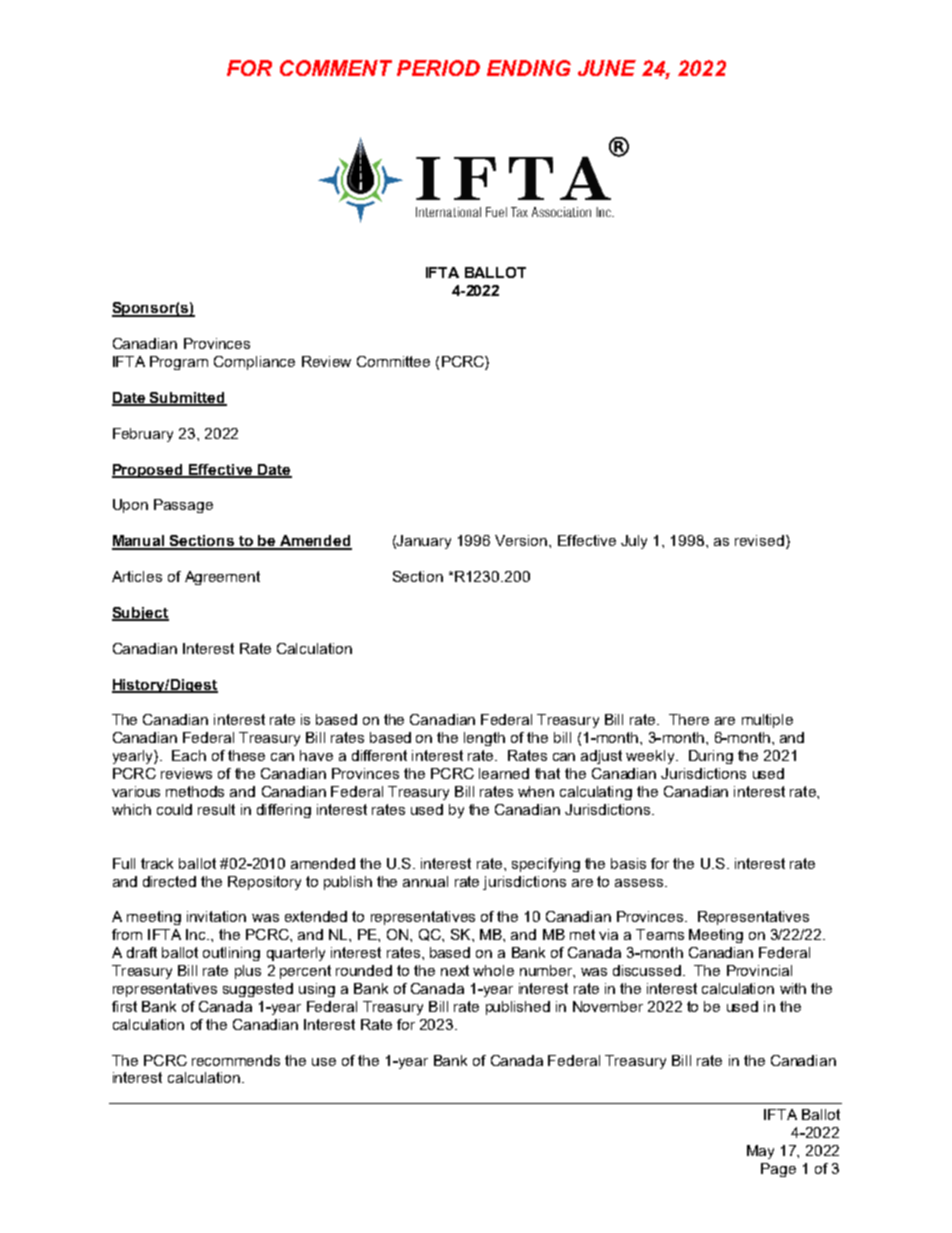 This screenshot has height=1233, width=952. I want to click on revised, so click(759, 540).
